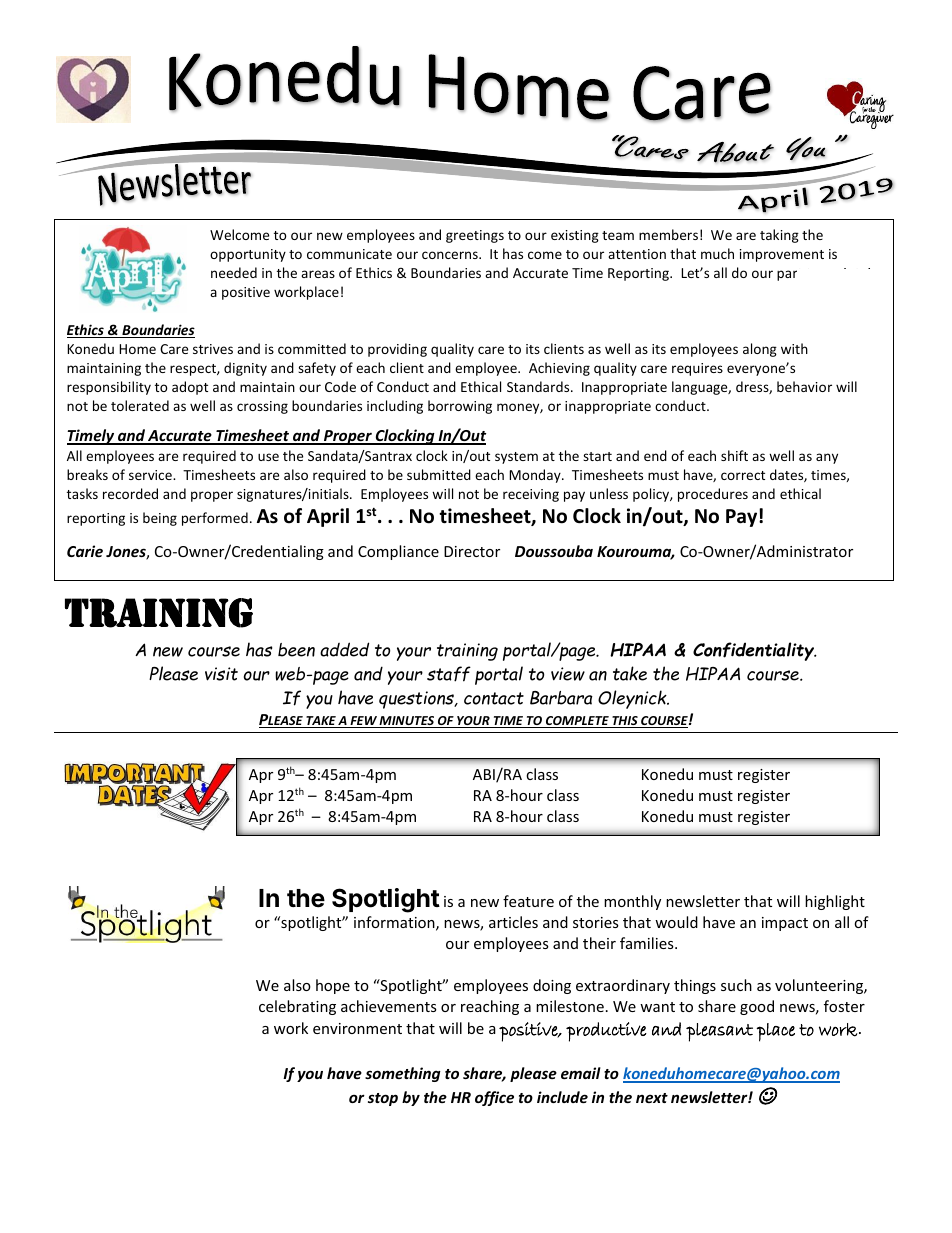  I want to click on improvement, so click(782, 255).
